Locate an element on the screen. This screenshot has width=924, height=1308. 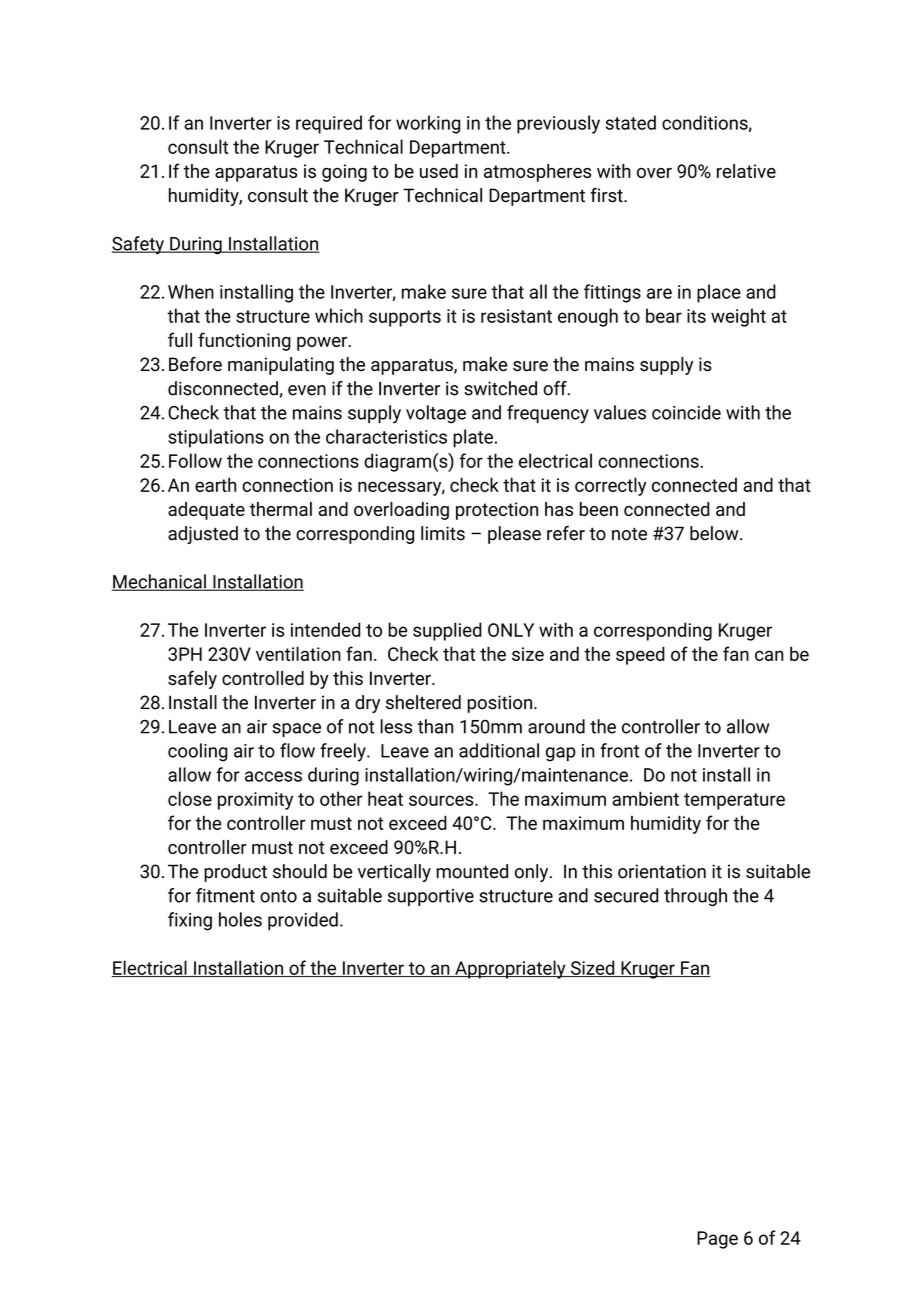
sheltered is located at coordinates (423, 702).
